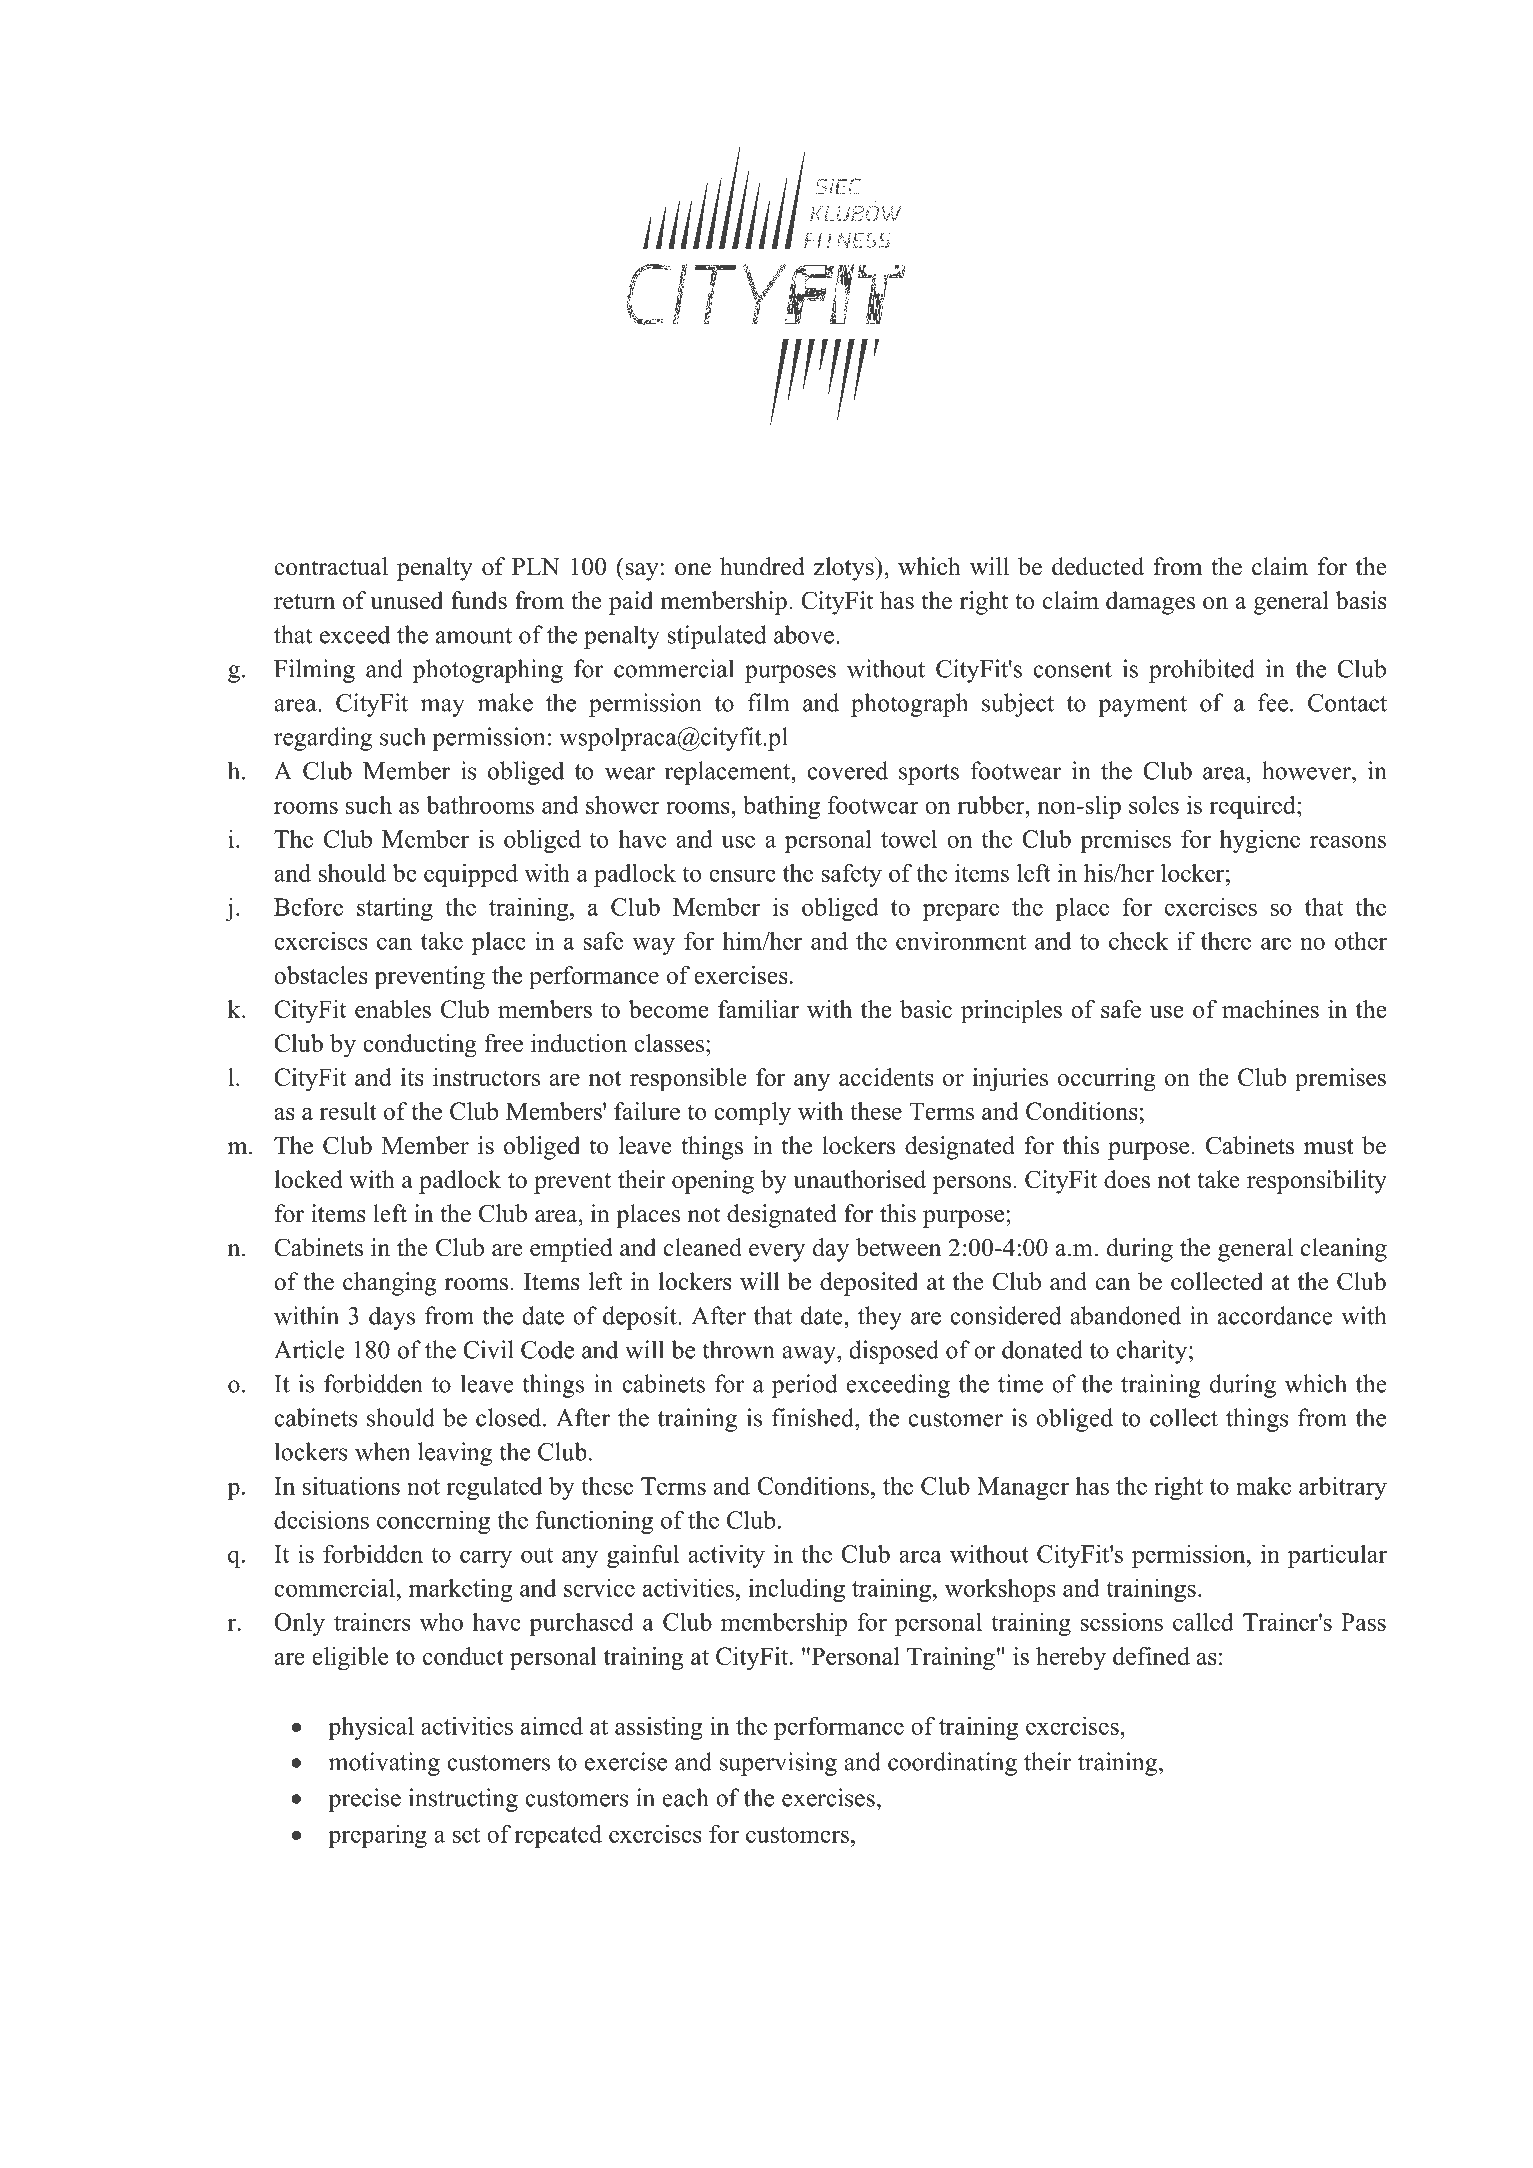 Image resolution: width=1533 pixels, height=2168 pixels. Describe the element at coordinates (1317, 1182) in the screenshot. I see `responsibility` at that location.
